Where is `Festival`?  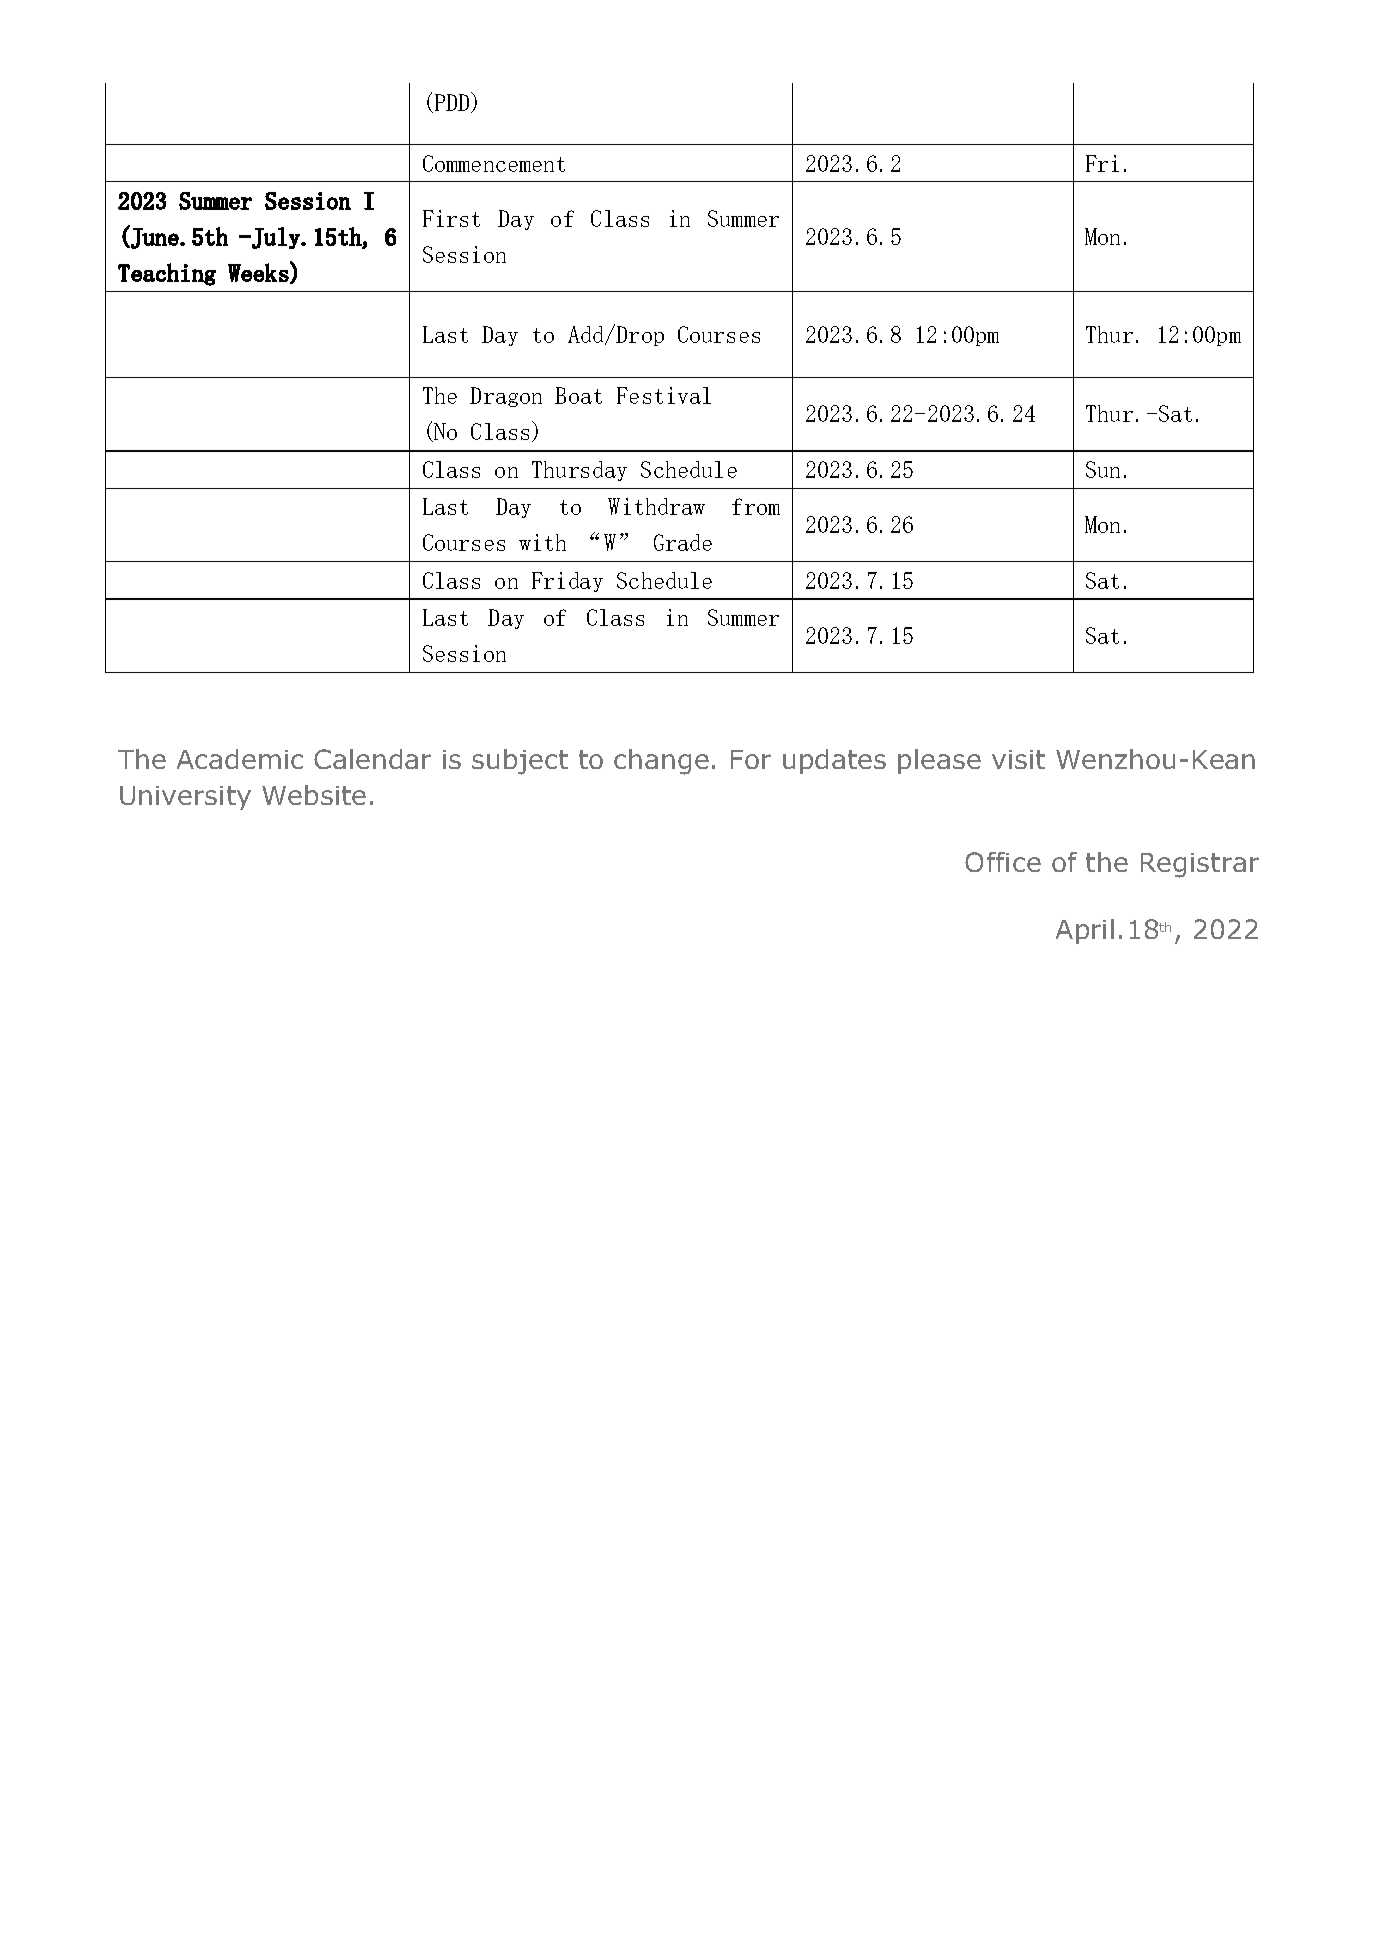
Festival is located at coordinates (664, 395).
